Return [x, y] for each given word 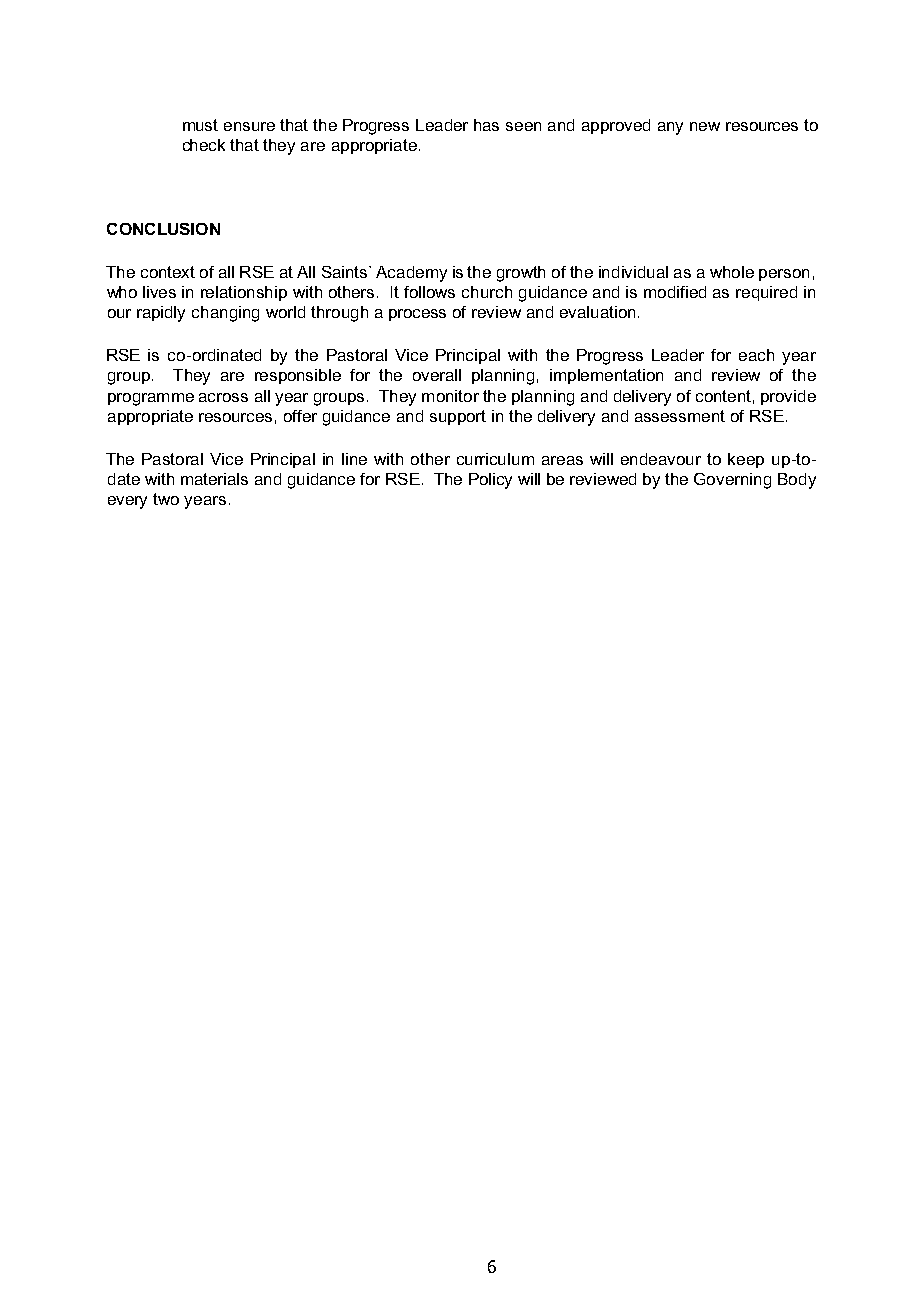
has [486, 125]
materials [214, 479]
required [766, 293]
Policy [490, 481]
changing [225, 314]
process [417, 315]
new [705, 126]
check [204, 145]
